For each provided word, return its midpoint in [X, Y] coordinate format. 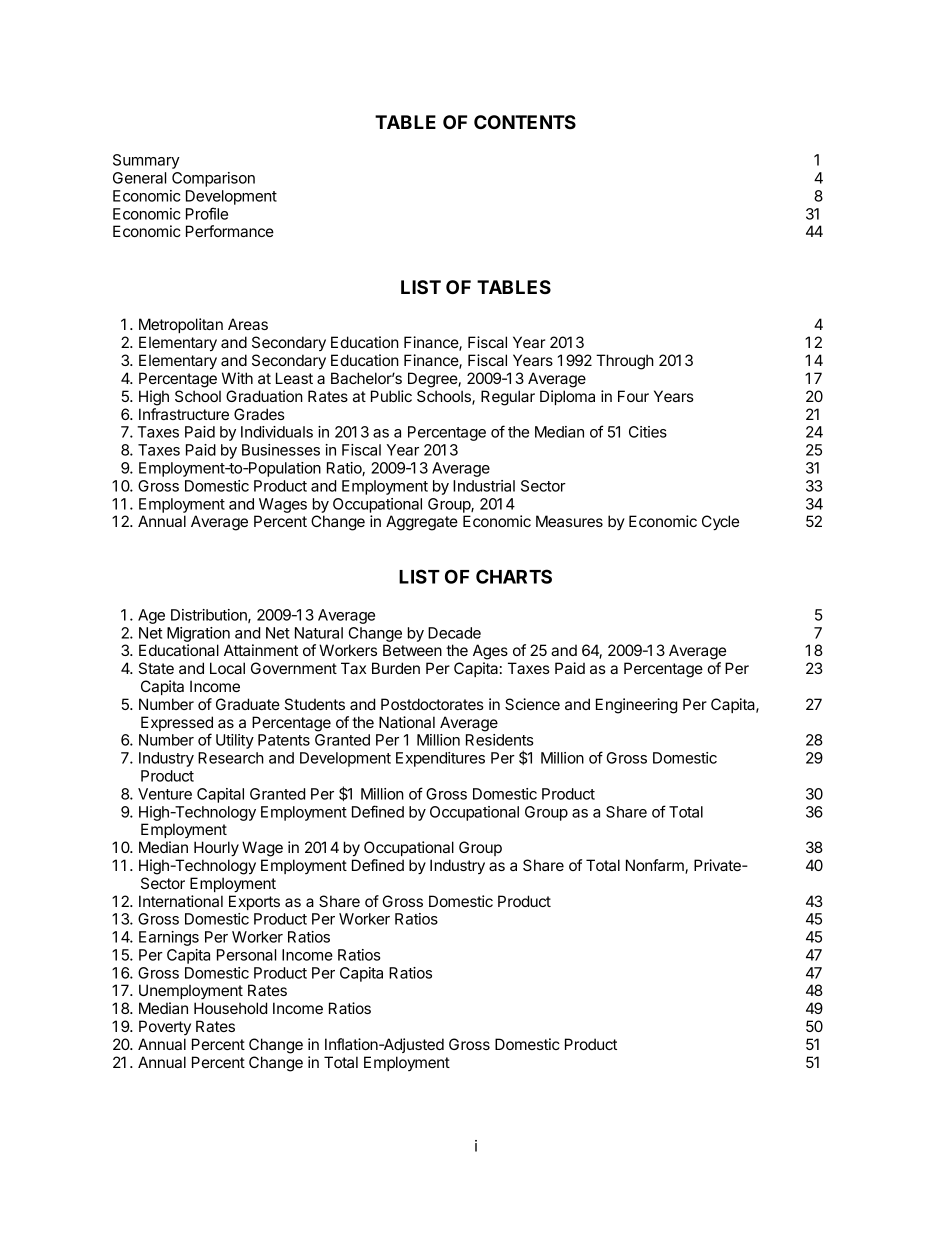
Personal [246, 955]
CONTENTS [525, 122]
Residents [499, 740]
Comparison [213, 179]
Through [625, 362]
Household [230, 1008]
